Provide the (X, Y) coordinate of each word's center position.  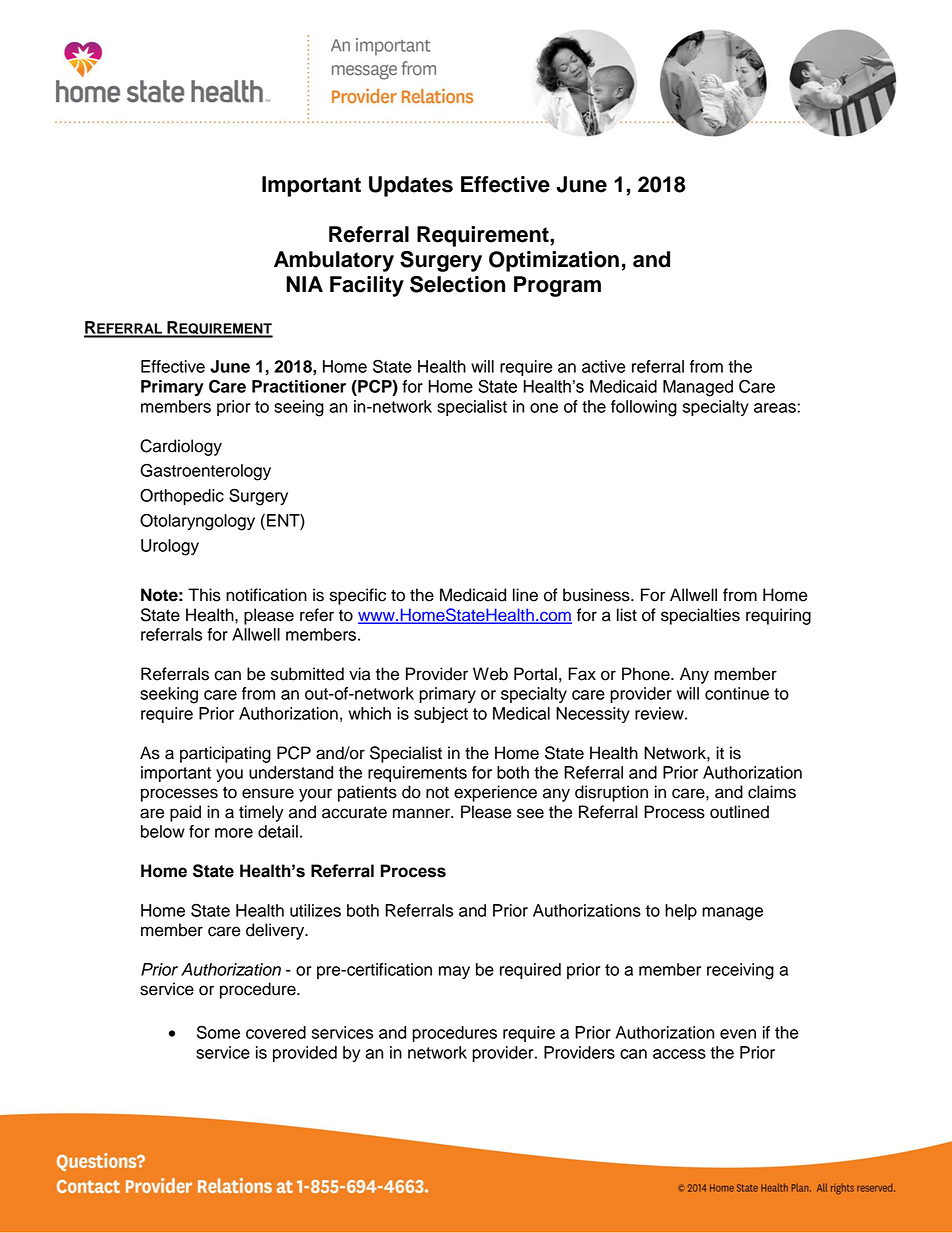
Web (490, 674)
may (454, 972)
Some (218, 1032)
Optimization (554, 261)
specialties (700, 616)
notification (266, 595)
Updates (411, 186)
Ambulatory (334, 261)
